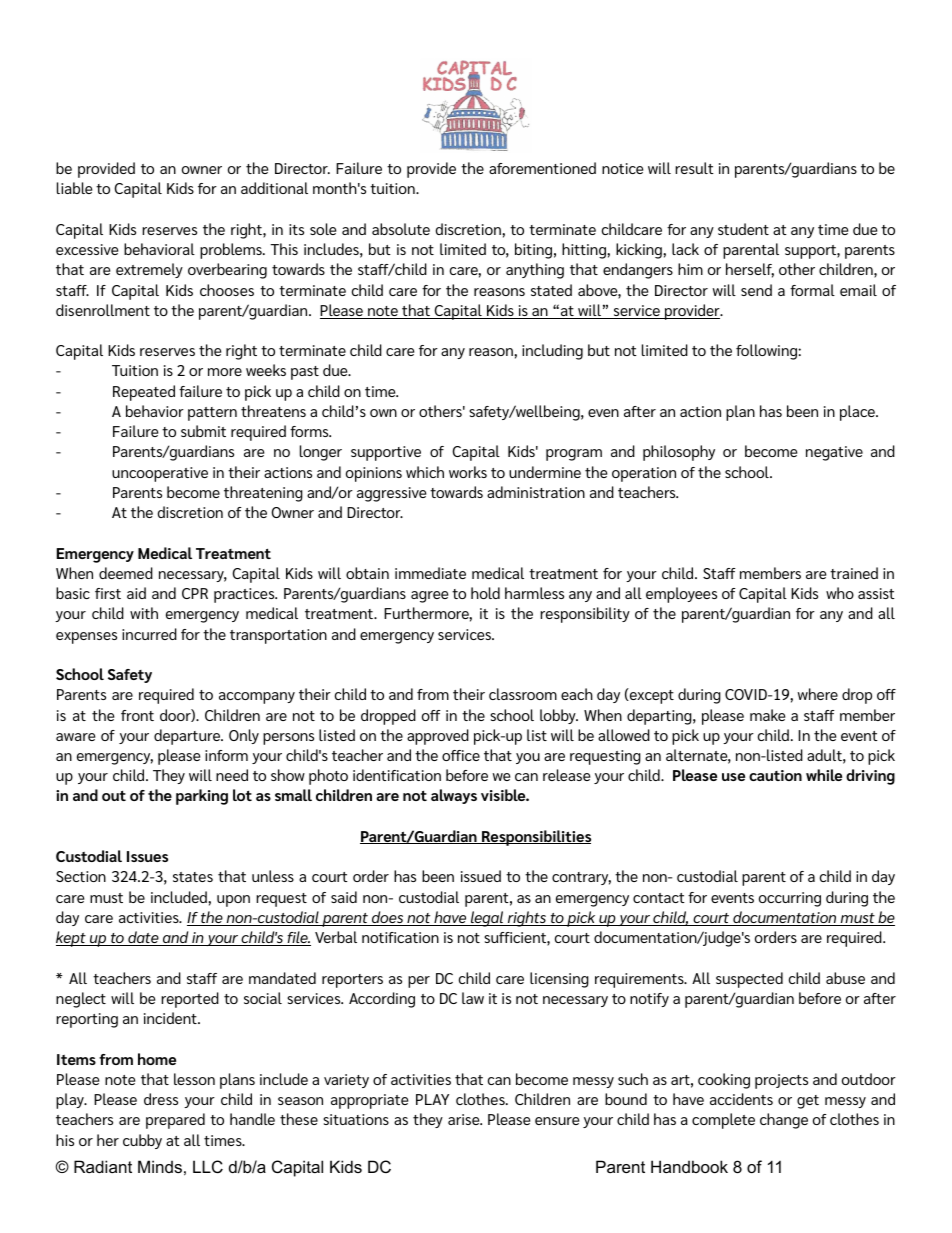 This screenshot has width=952, height=1233. Describe the element at coordinates (202, 797) in the screenshot. I see `parking` at that location.
